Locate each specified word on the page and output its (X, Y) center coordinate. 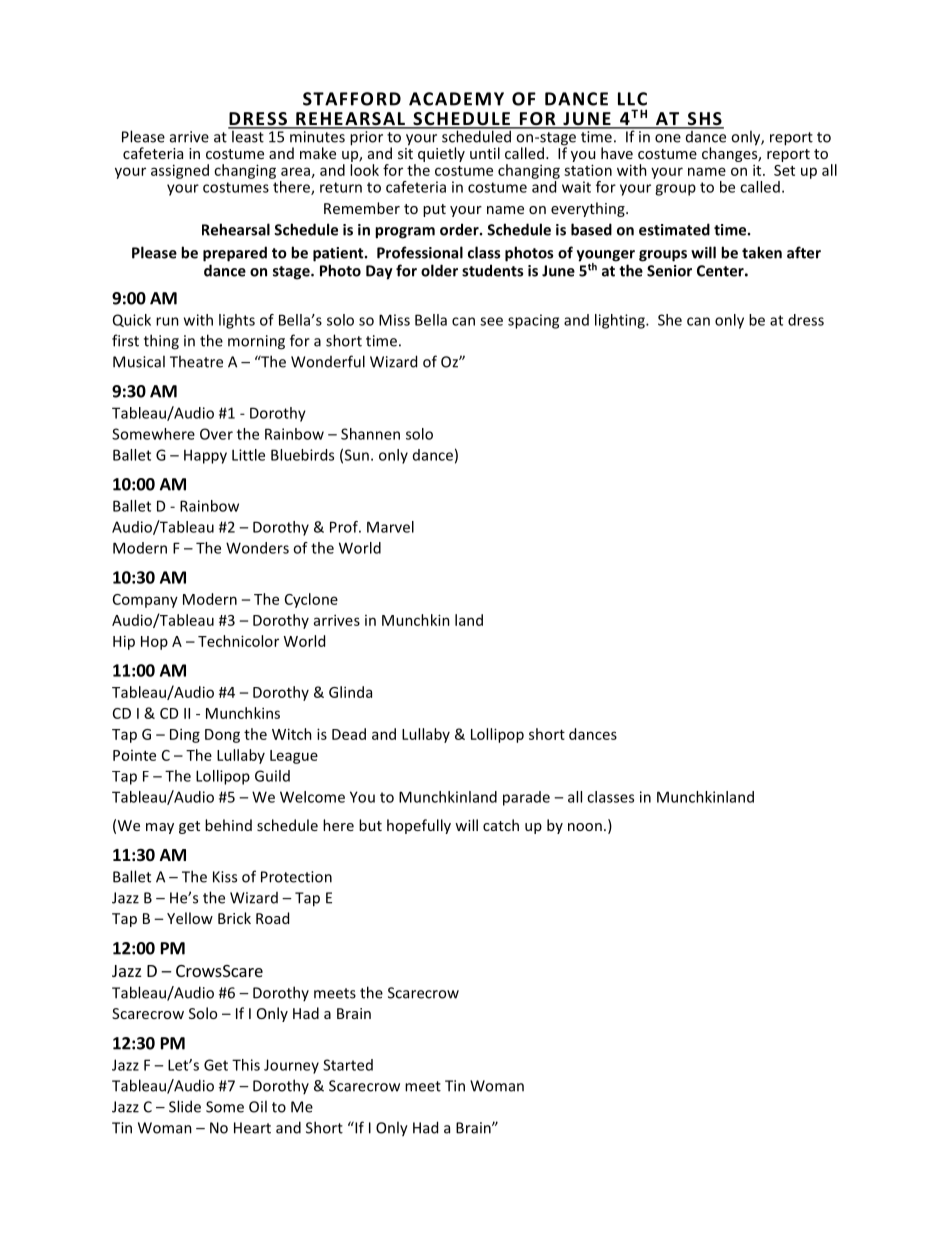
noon (585, 827)
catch (501, 825)
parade (526, 798)
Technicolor (238, 641)
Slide (185, 1106)
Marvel (390, 527)
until (485, 153)
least (248, 135)
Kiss (225, 877)
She (670, 320)
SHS (704, 120)
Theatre (196, 361)
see (491, 321)
